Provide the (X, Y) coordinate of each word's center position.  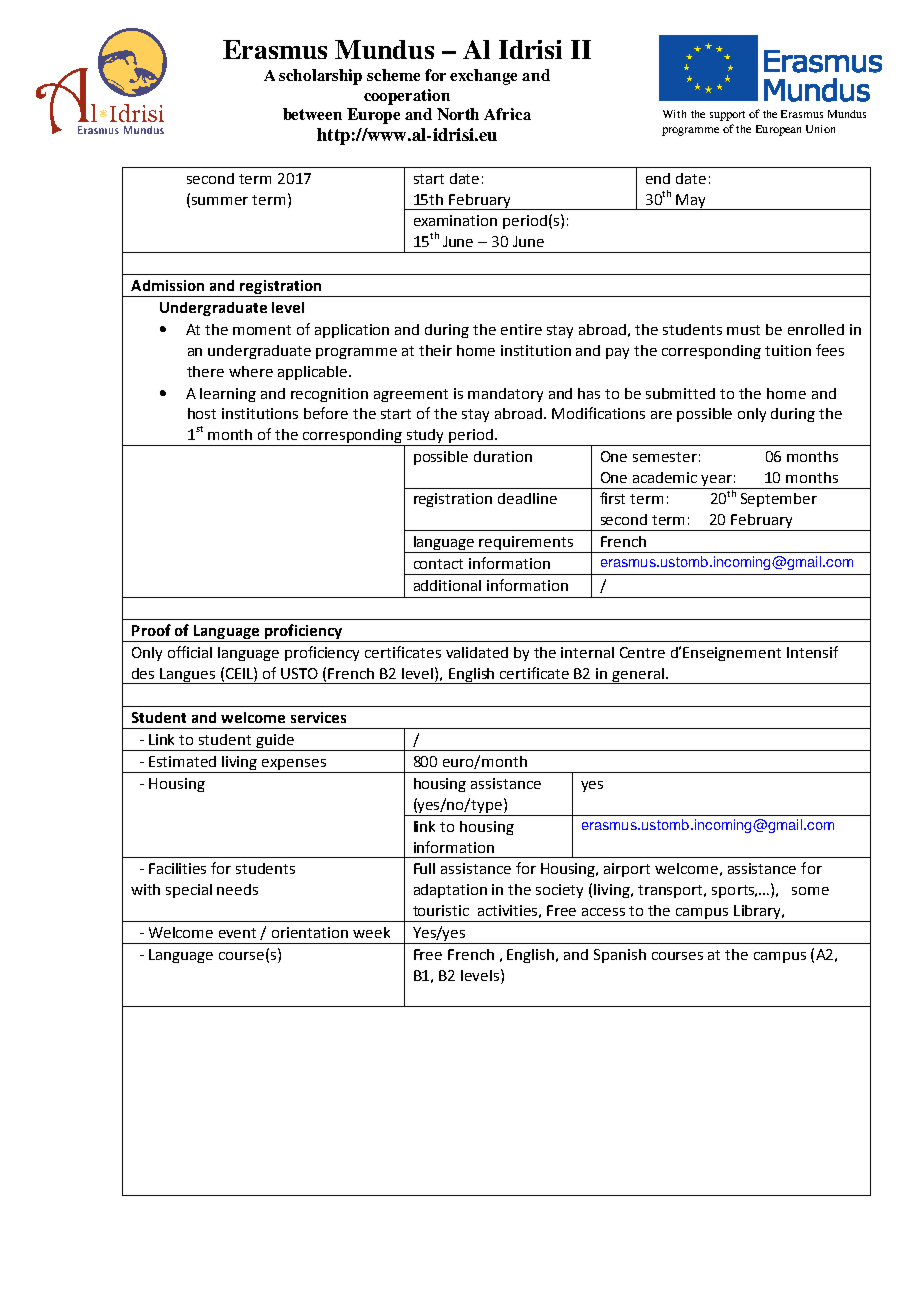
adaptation (450, 891)
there (205, 371)
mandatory (505, 395)
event (237, 933)
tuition (788, 350)
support (727, 116)
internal (587, 652)
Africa (507, 114)
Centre (642, 652)
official (190, 652)
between (312, 114)
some (810, 891)
